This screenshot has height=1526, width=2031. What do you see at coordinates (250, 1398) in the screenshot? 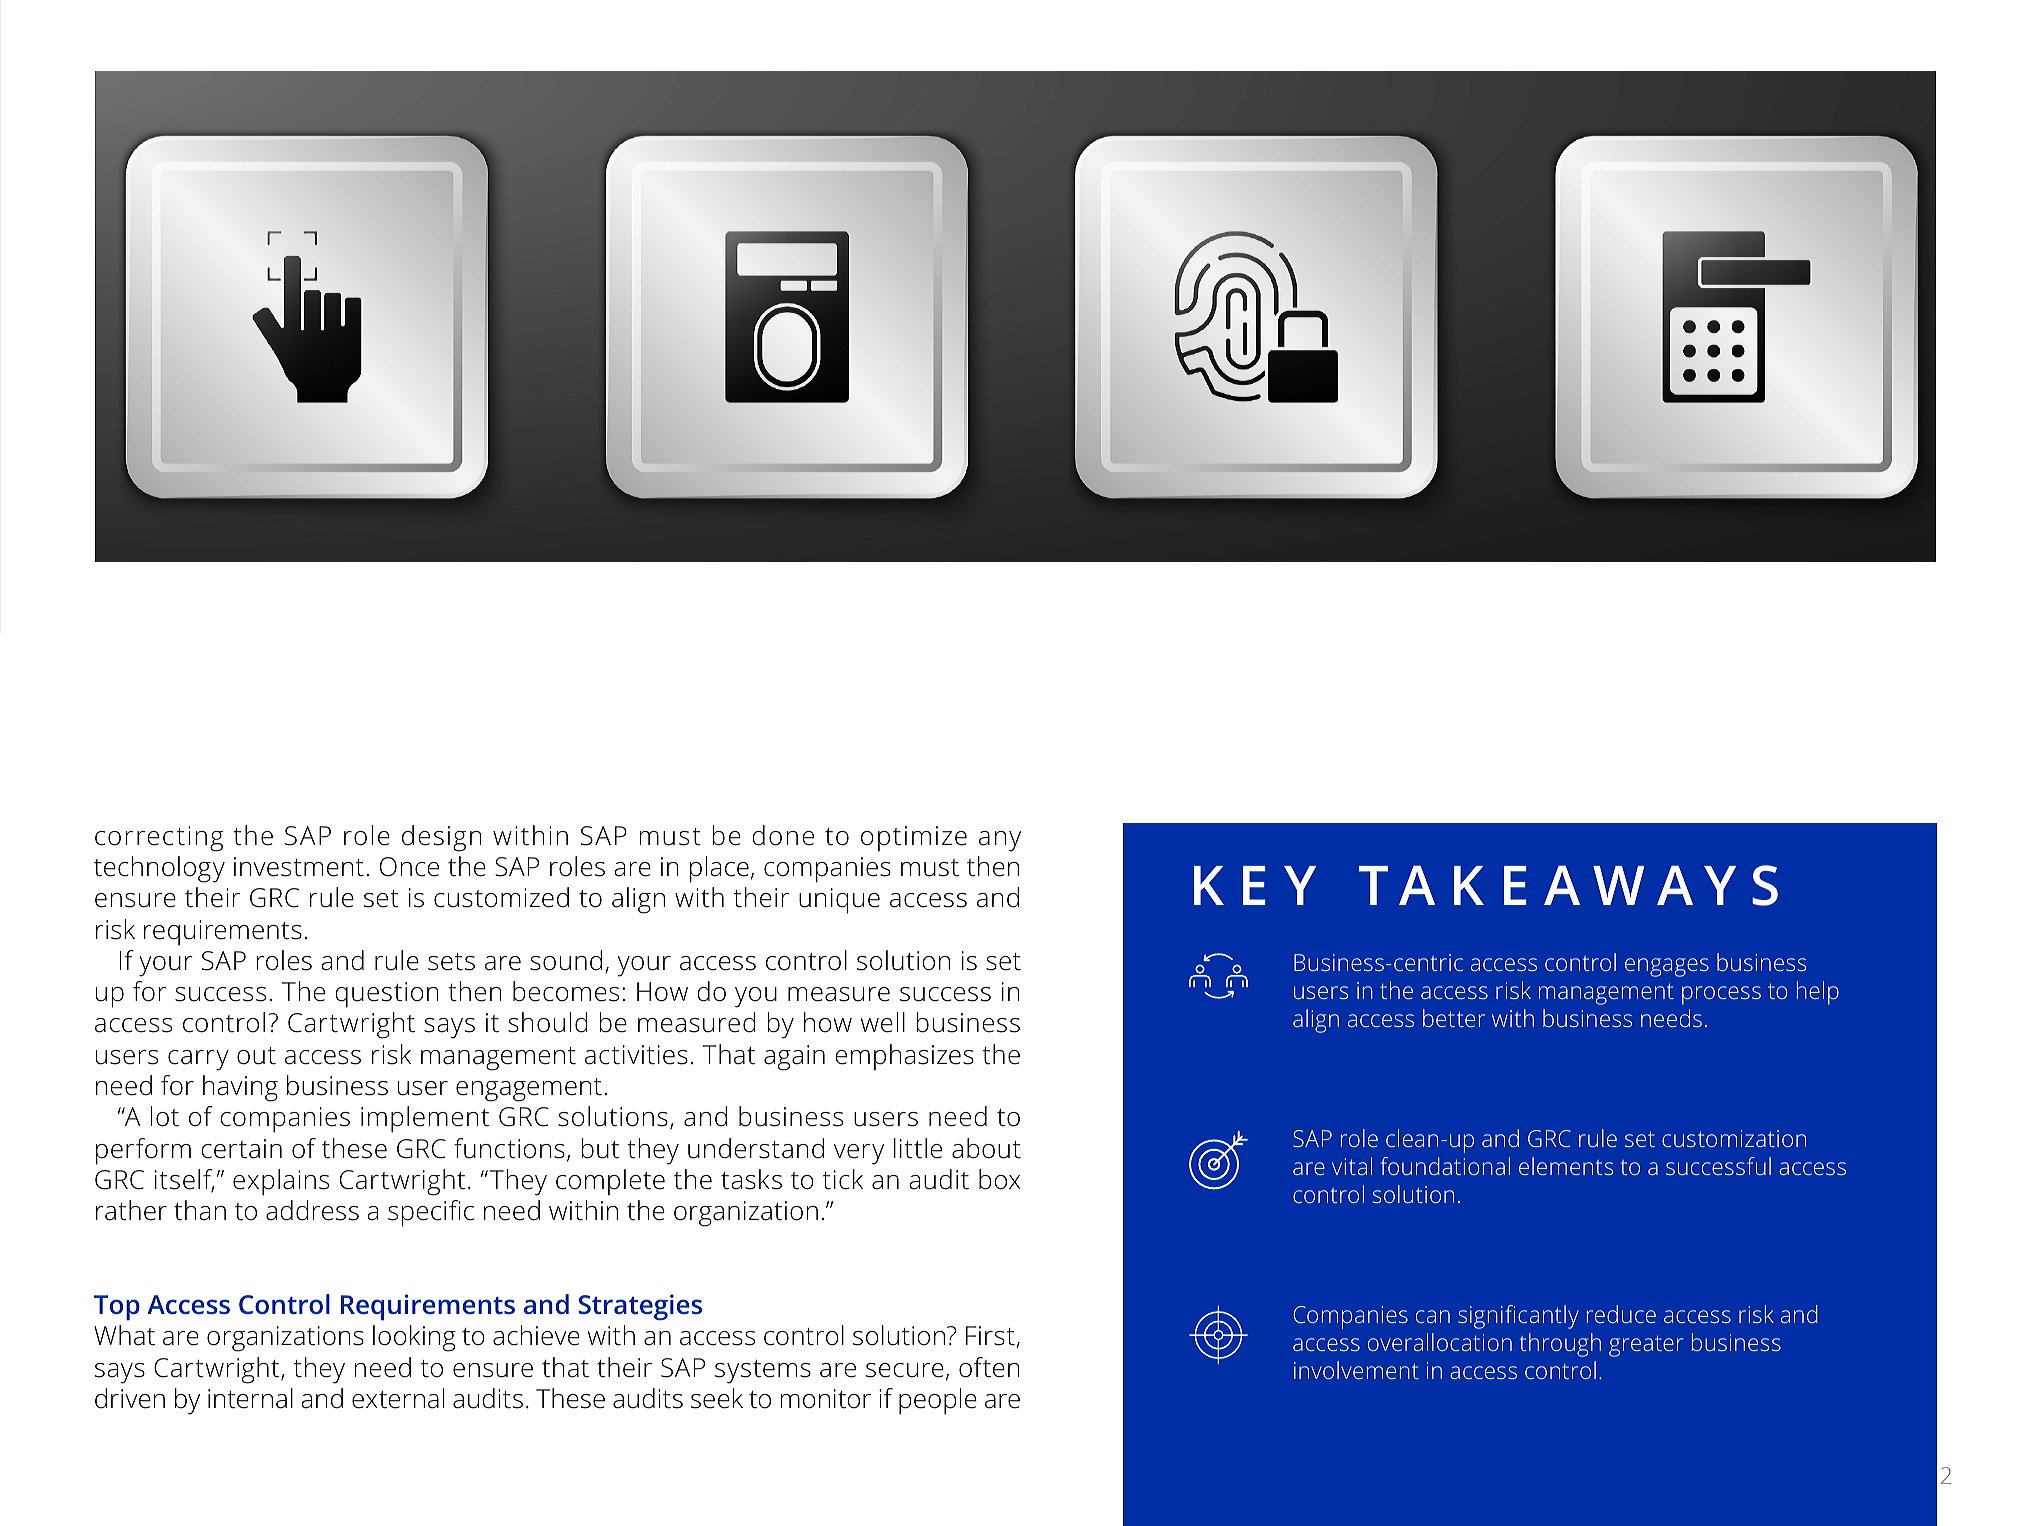
I see `internal` at bounding box center [250, 1398].
